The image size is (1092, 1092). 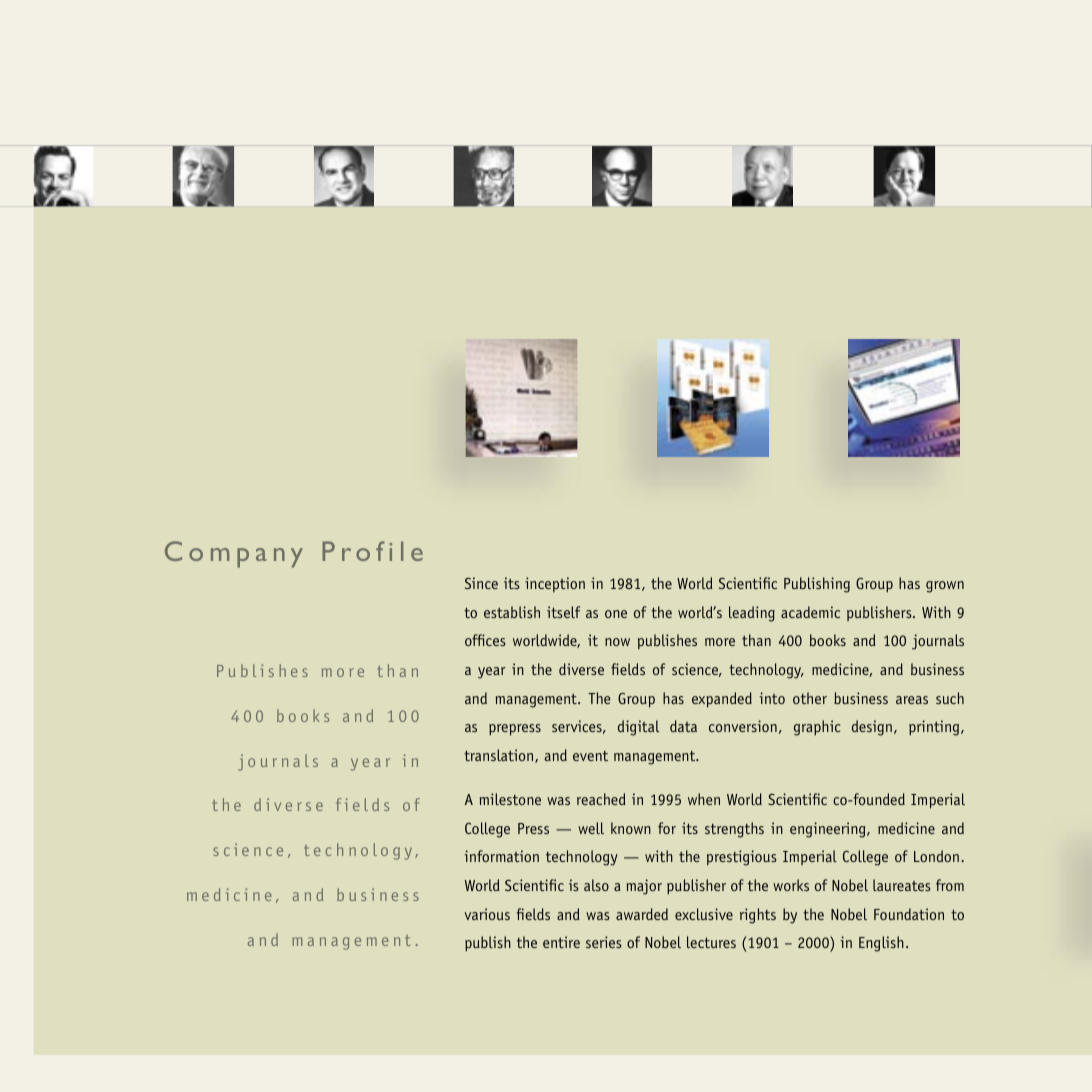 What do you see at coordinates (945, 587) in the screenshot?
I see `grown` at bounding box center [945, 587].
